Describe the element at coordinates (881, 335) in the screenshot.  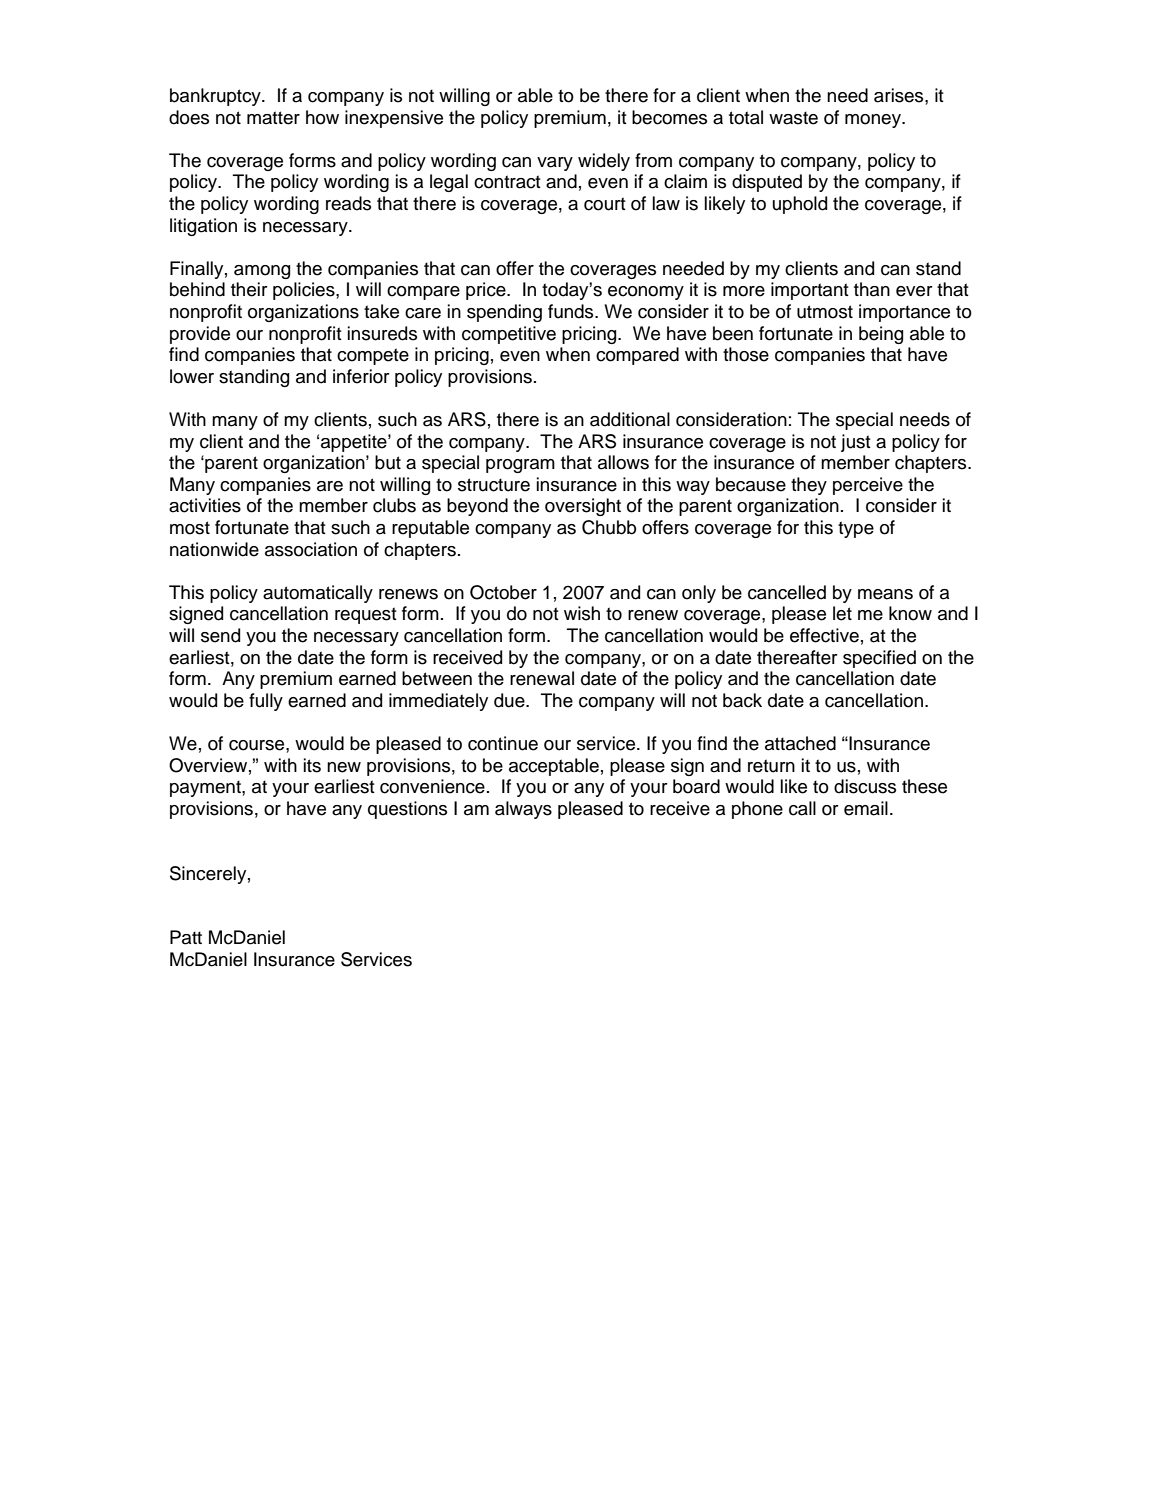
I see `being` at that location.
